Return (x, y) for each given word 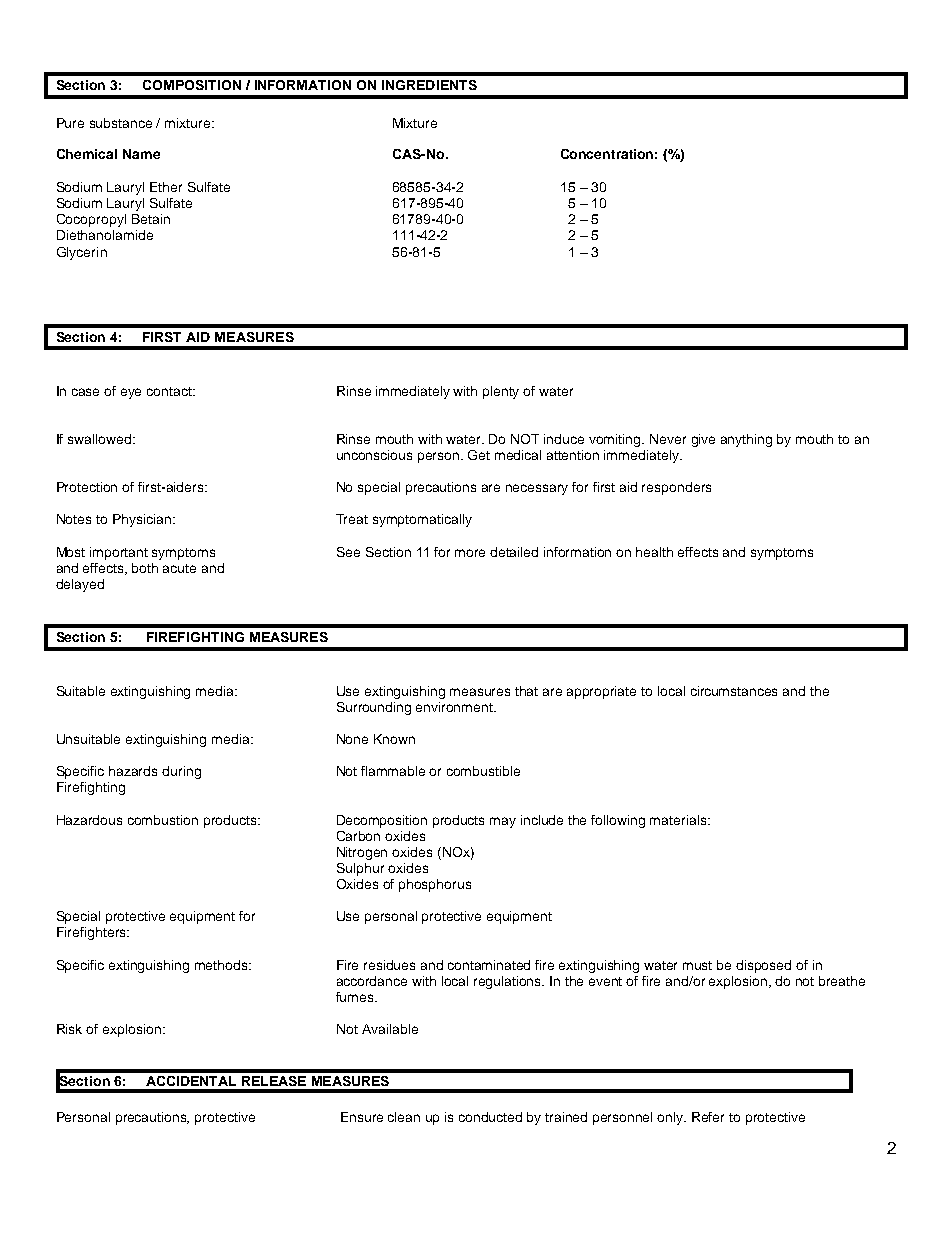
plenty (501, 392)
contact (170, 391)
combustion (163, 820)
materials (679, 820)
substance (121, 123)
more (470, 553)
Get (479, 455)
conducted (490, 1117)
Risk (69, 1029)
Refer (708, 1117)
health (654, 552)
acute (179, 568)
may (503, 822)
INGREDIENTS (429, 85)
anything (746, 440)
